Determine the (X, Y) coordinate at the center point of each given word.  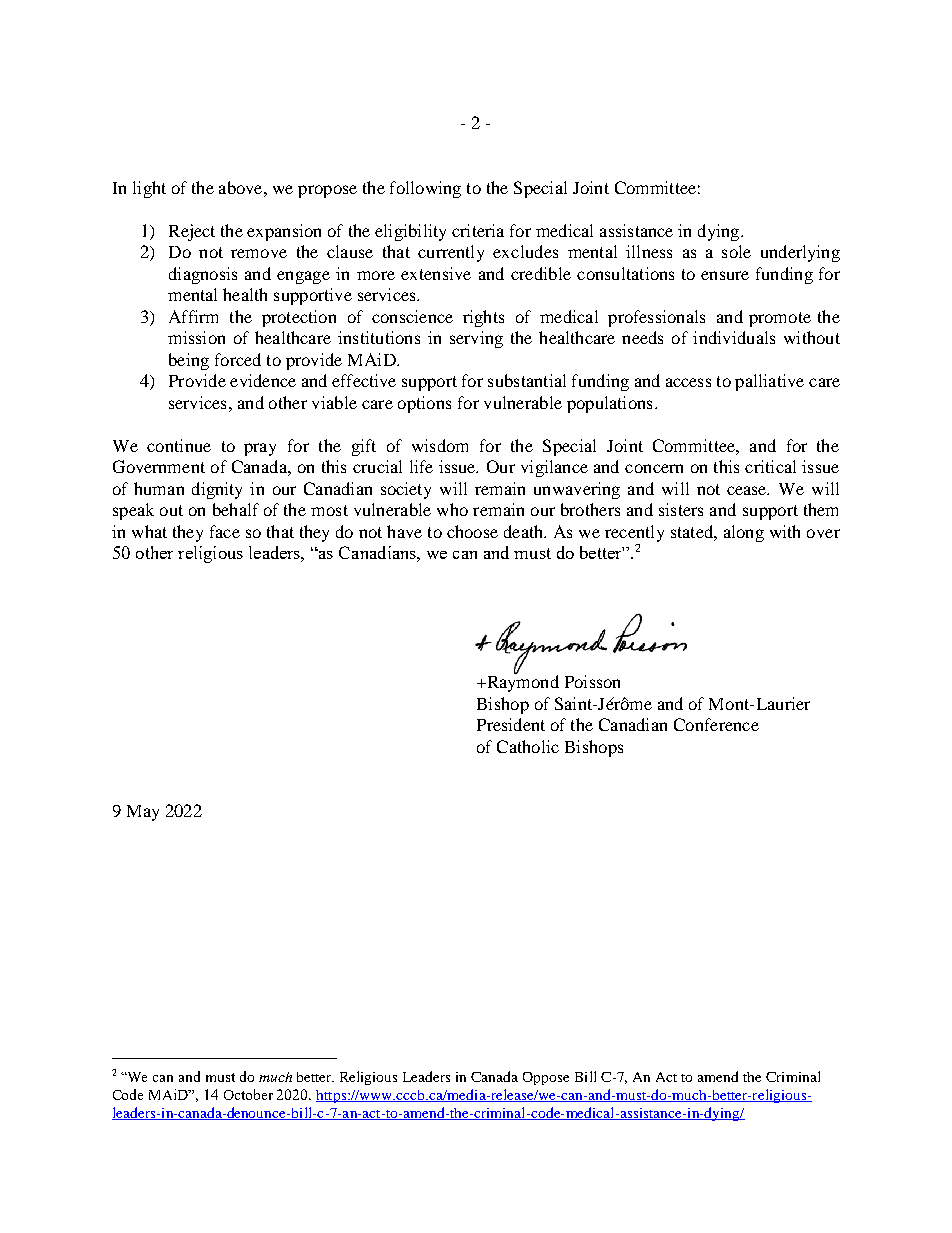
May (143, 813)
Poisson (592, 681)
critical (770, 466)
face (225, 531)
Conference (716, 724)
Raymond (521, 682)
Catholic (528, 746)
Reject (192, 232)
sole (736, 251)
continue (179, 445)
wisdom (440, 445)
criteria (478, 230)
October (248, 1094)
